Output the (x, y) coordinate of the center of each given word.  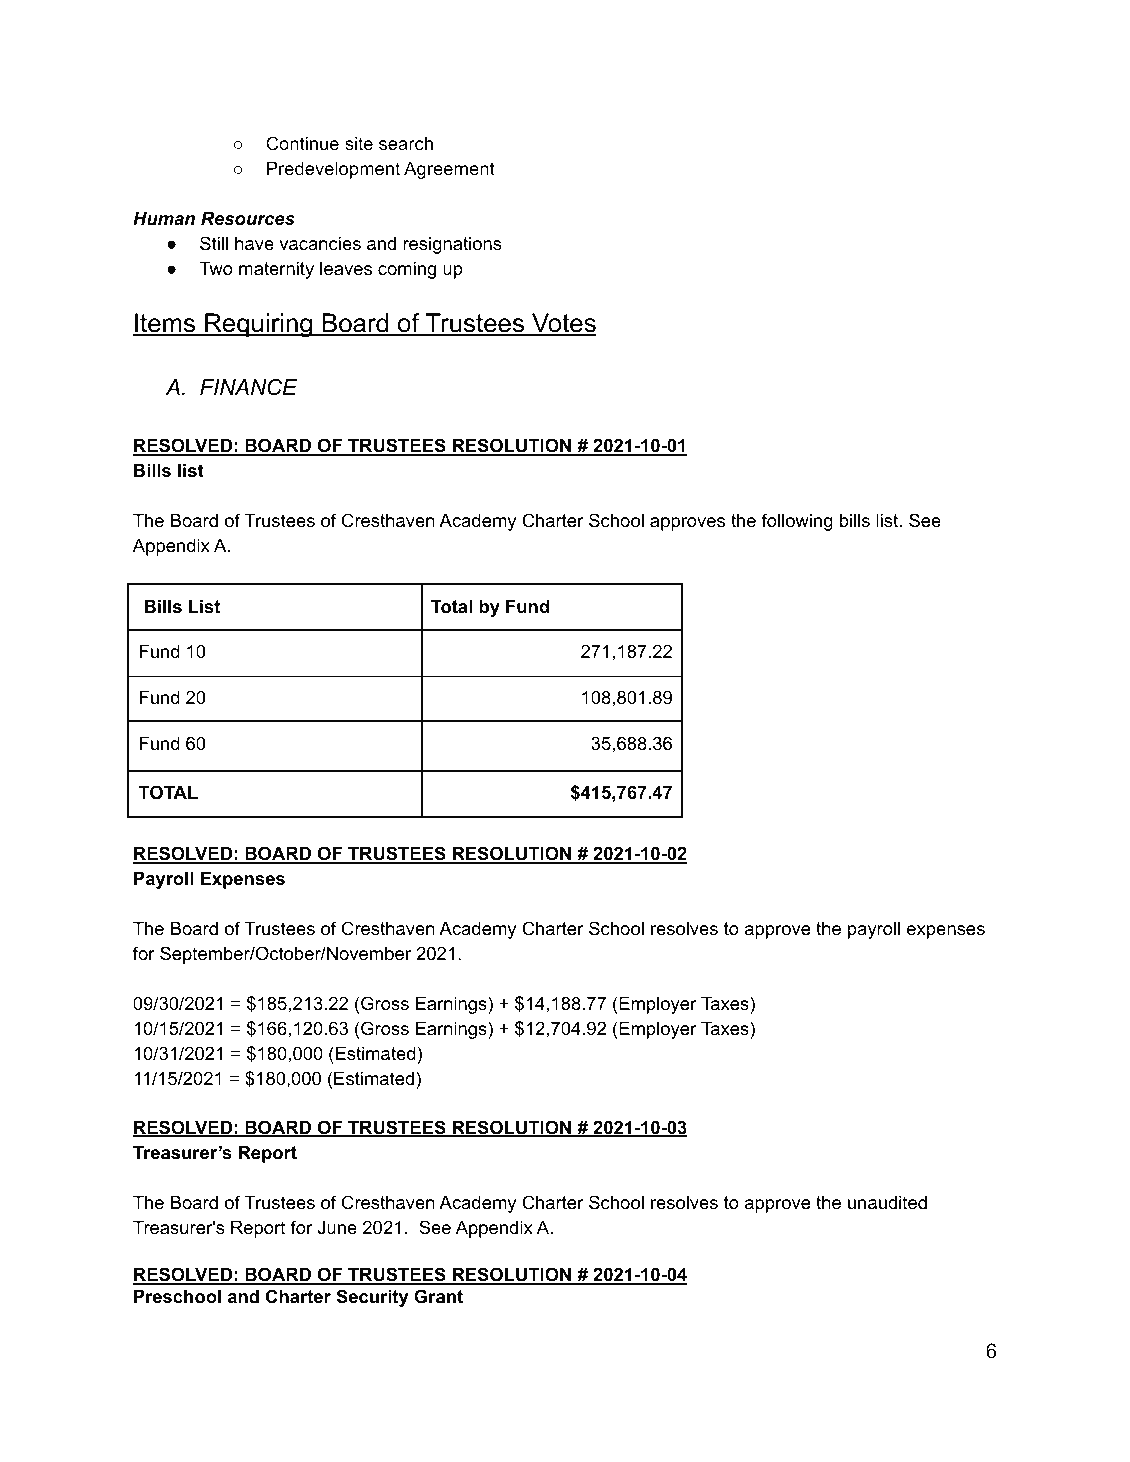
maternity (276, 270)
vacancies (320, 243)
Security (373, 1298)
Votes (563, 324)
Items (165, 324)
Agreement (449, 170)
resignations (452, 245)
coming (407, 270)
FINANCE (249, 387)
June (337, 1227)
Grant (438, 1296)
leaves (346, 268)
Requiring (259, 325)
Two (216, 268)
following (797, 522)
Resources (248, 218)
